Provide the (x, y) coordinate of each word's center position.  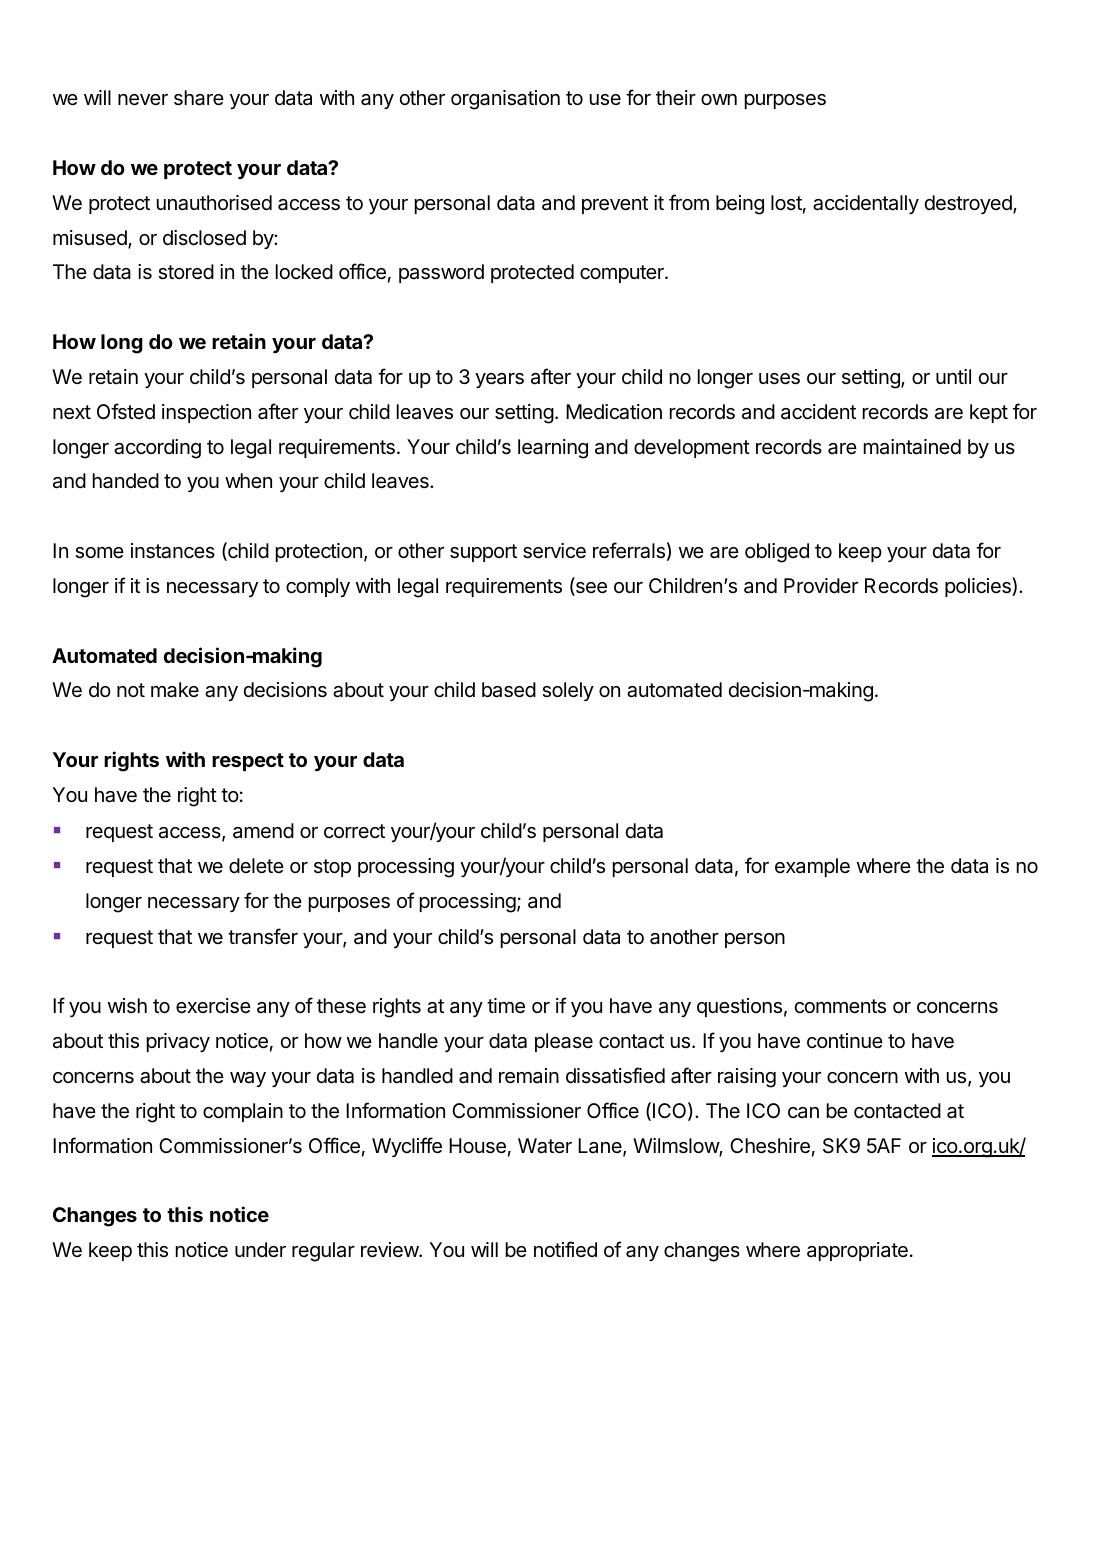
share (199, 98)
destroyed (969, 204)
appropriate (857, 1251)
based (509, 690)
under (260, 1249)
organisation (505, 100)
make (175, 690)
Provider (821, 585)
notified (565, 1249)
